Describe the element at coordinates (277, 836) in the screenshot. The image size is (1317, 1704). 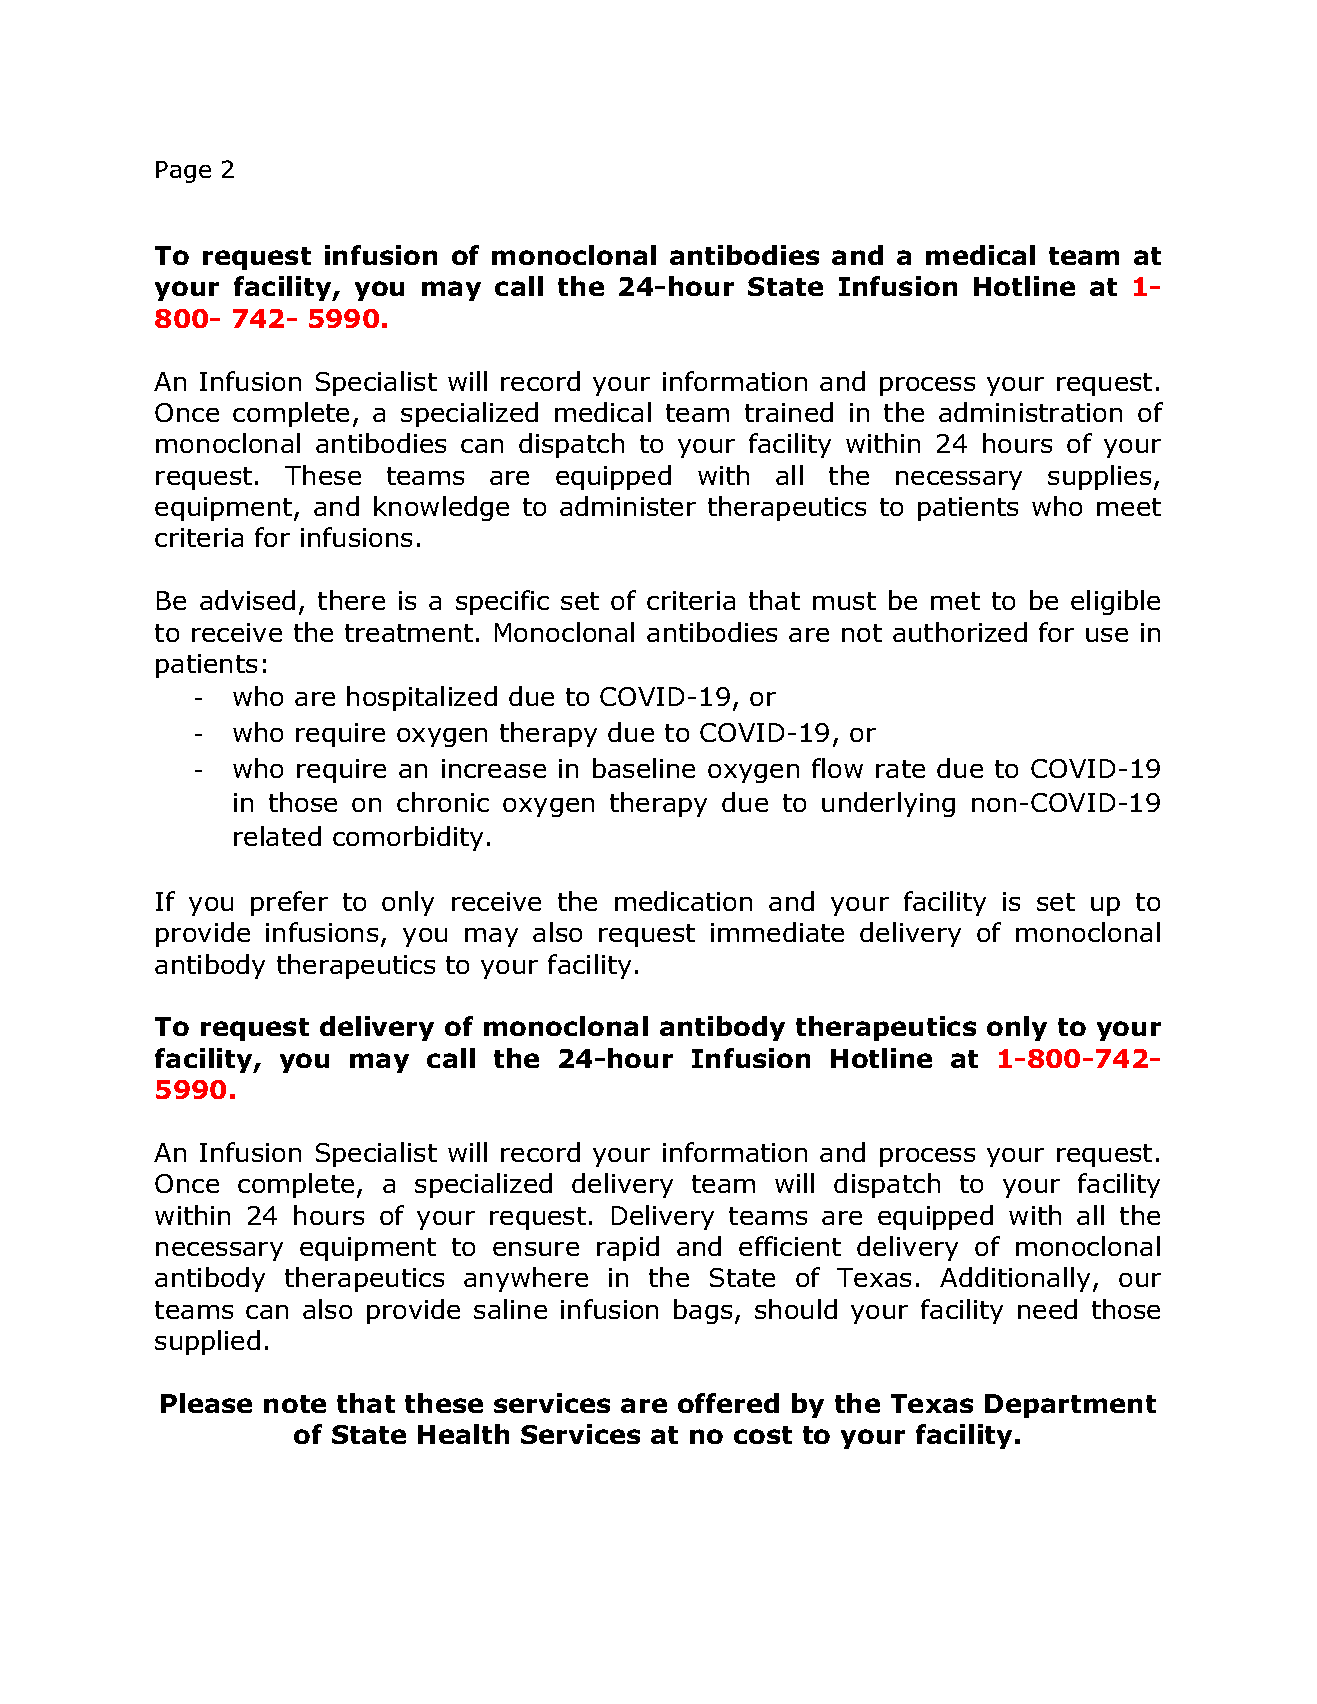
I see `related` at that location.
